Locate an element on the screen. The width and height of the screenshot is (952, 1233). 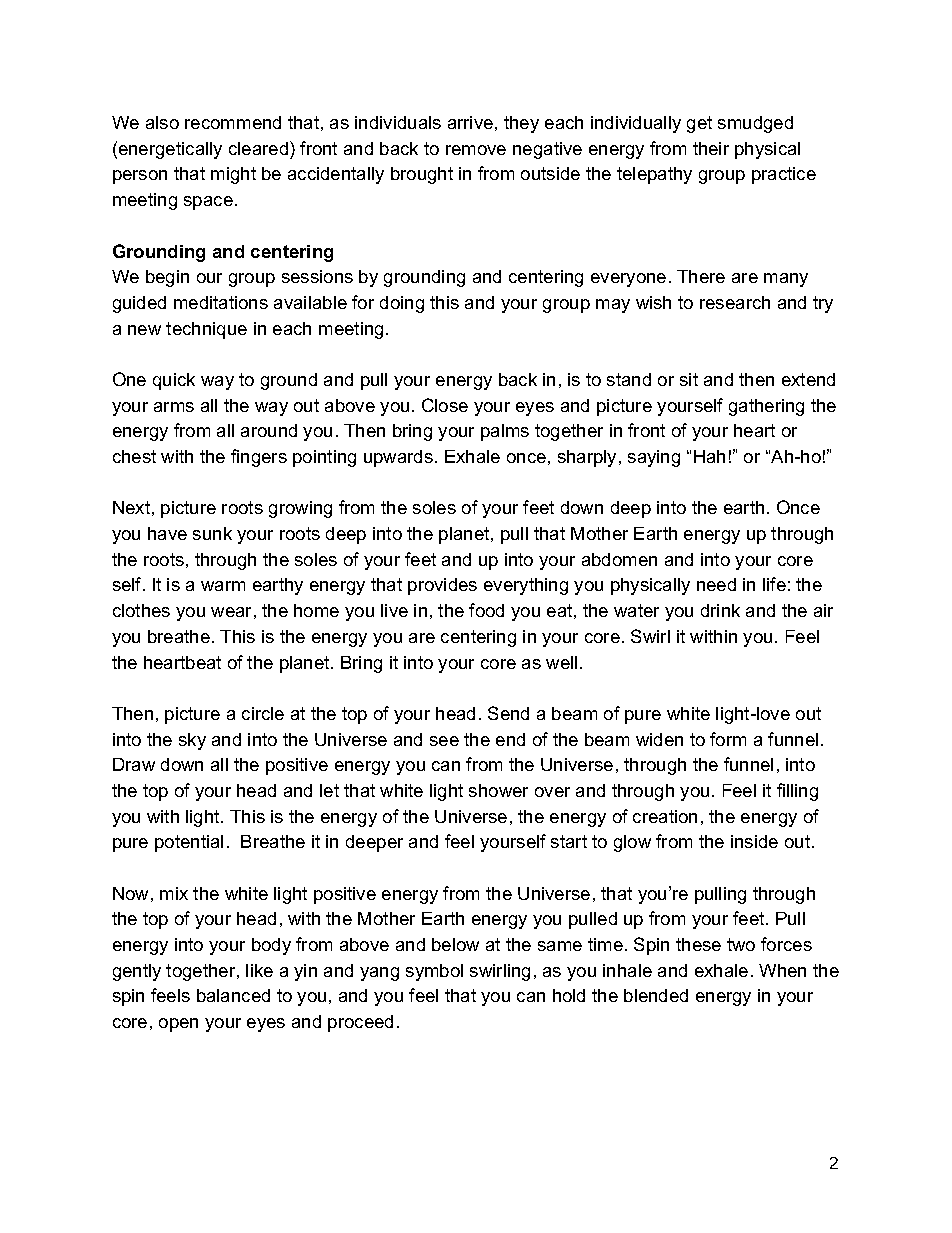
Close is located at coordinates (445, 405).
